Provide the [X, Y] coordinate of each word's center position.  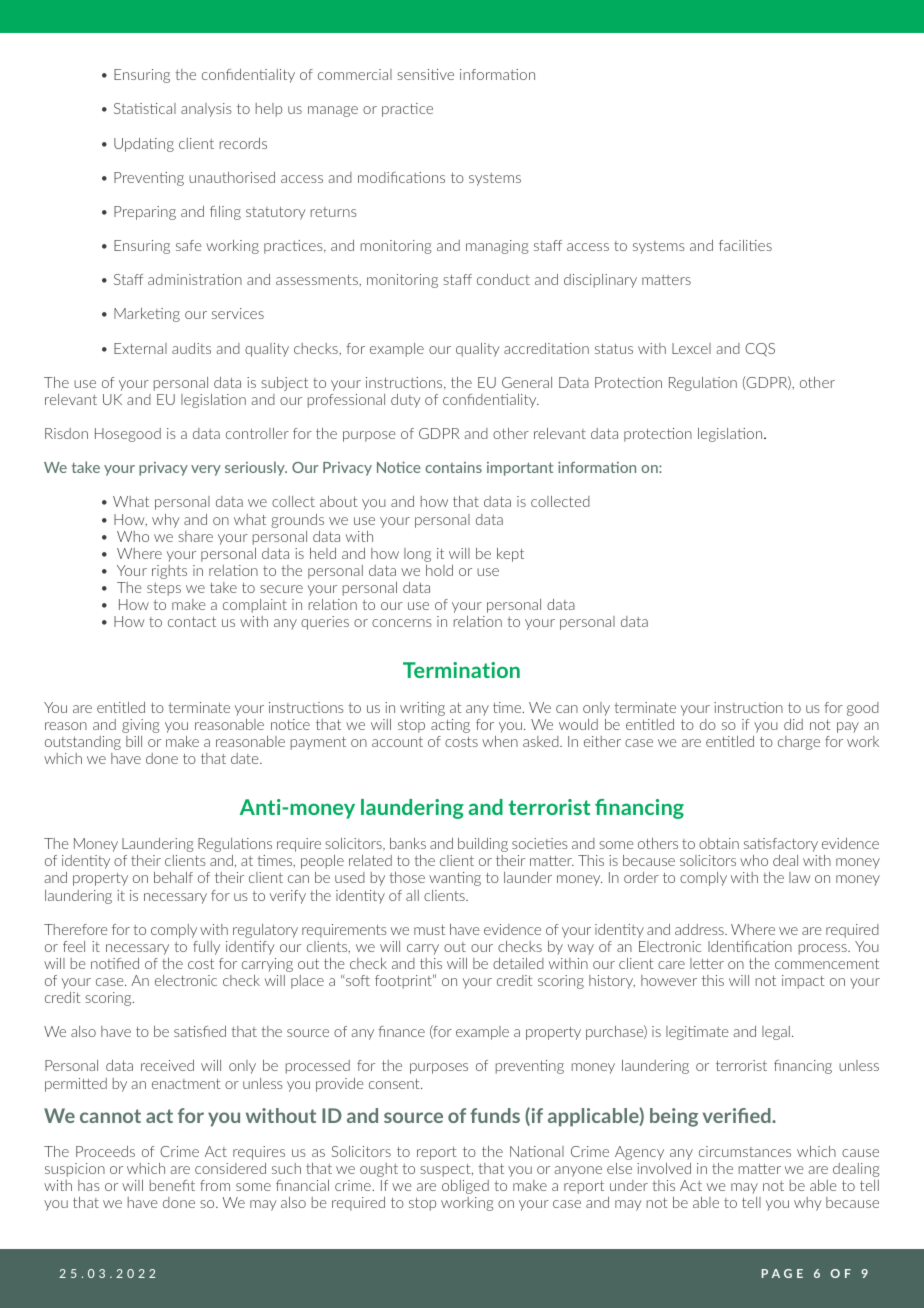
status [614, 349]
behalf [173, 877]
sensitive [425, 74]
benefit [172, 1185]
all [412, 895]
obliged [465, 1187]
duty [406, 401]
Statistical [145, 108]
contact [192, 622]
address [700, 929]
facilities [745, 245]
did [793, 724]
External [140, 348]
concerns [402, 623]
